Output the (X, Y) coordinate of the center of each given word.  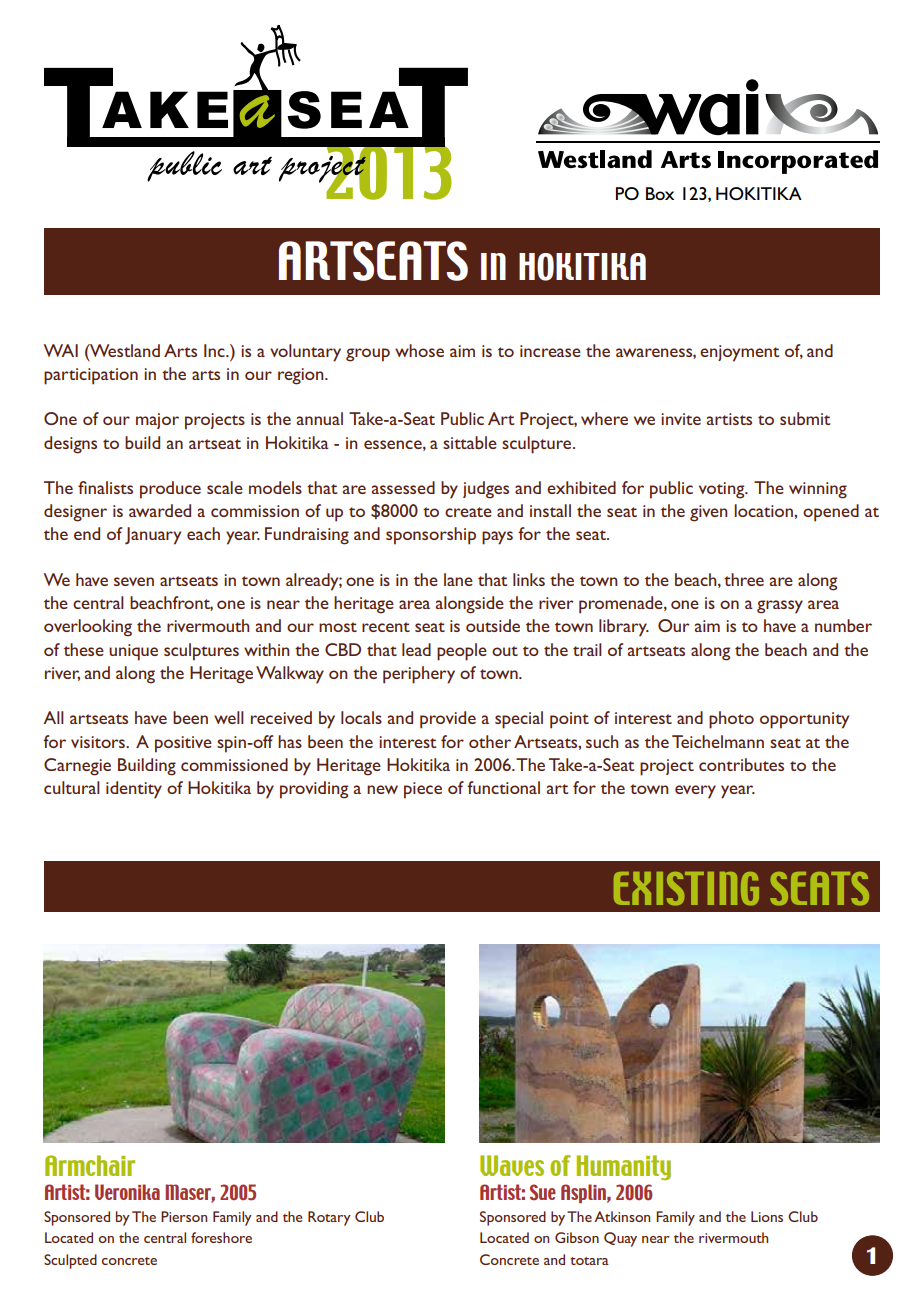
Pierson (184, 1216)
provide (448, 720)
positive (183, 744)
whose (419, 350)
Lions (767, 1216)
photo (731, 720)
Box (660, 193)
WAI (61, 350)
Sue (543, 1192)
